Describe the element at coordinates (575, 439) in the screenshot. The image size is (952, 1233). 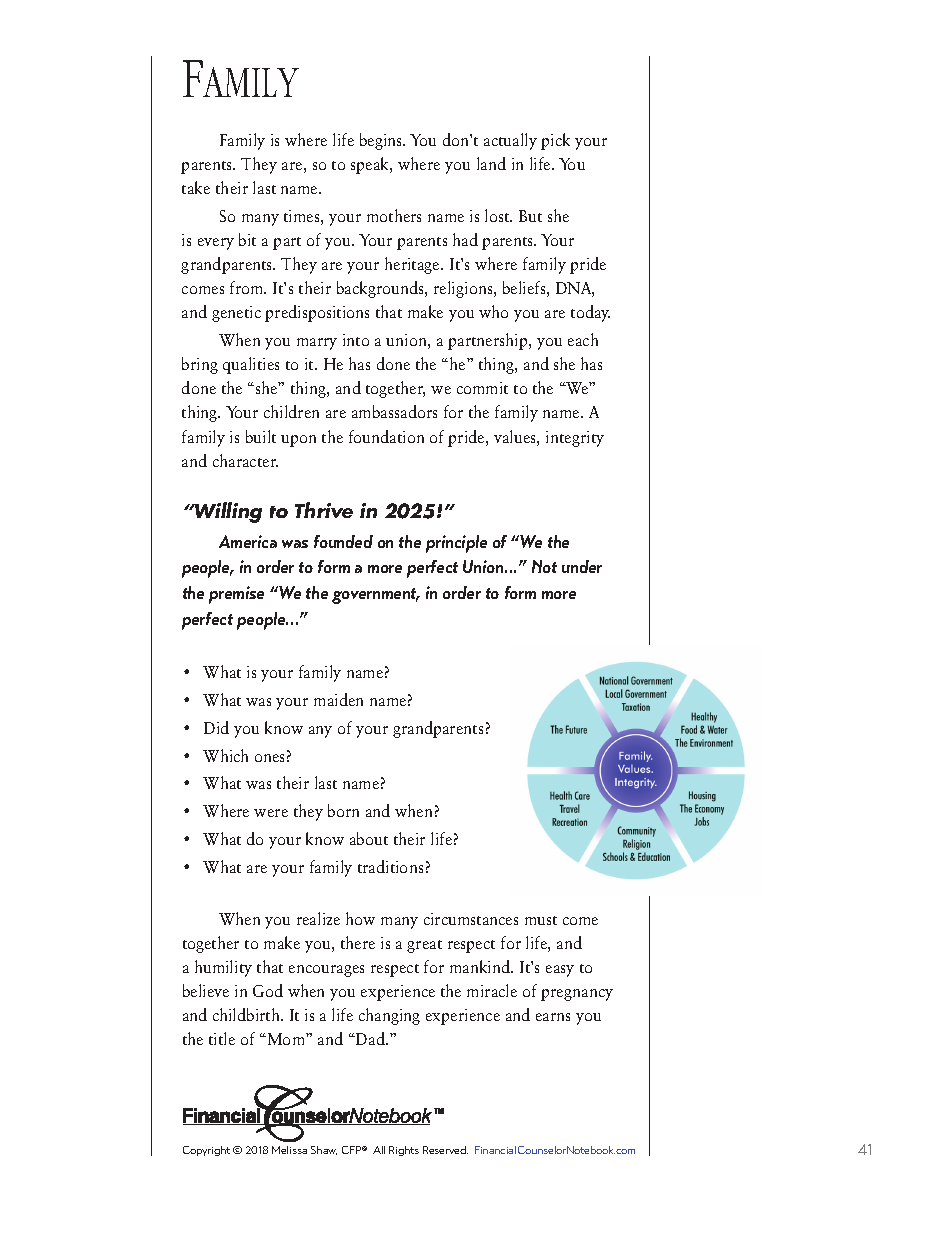
I see `integrity` at that location.
